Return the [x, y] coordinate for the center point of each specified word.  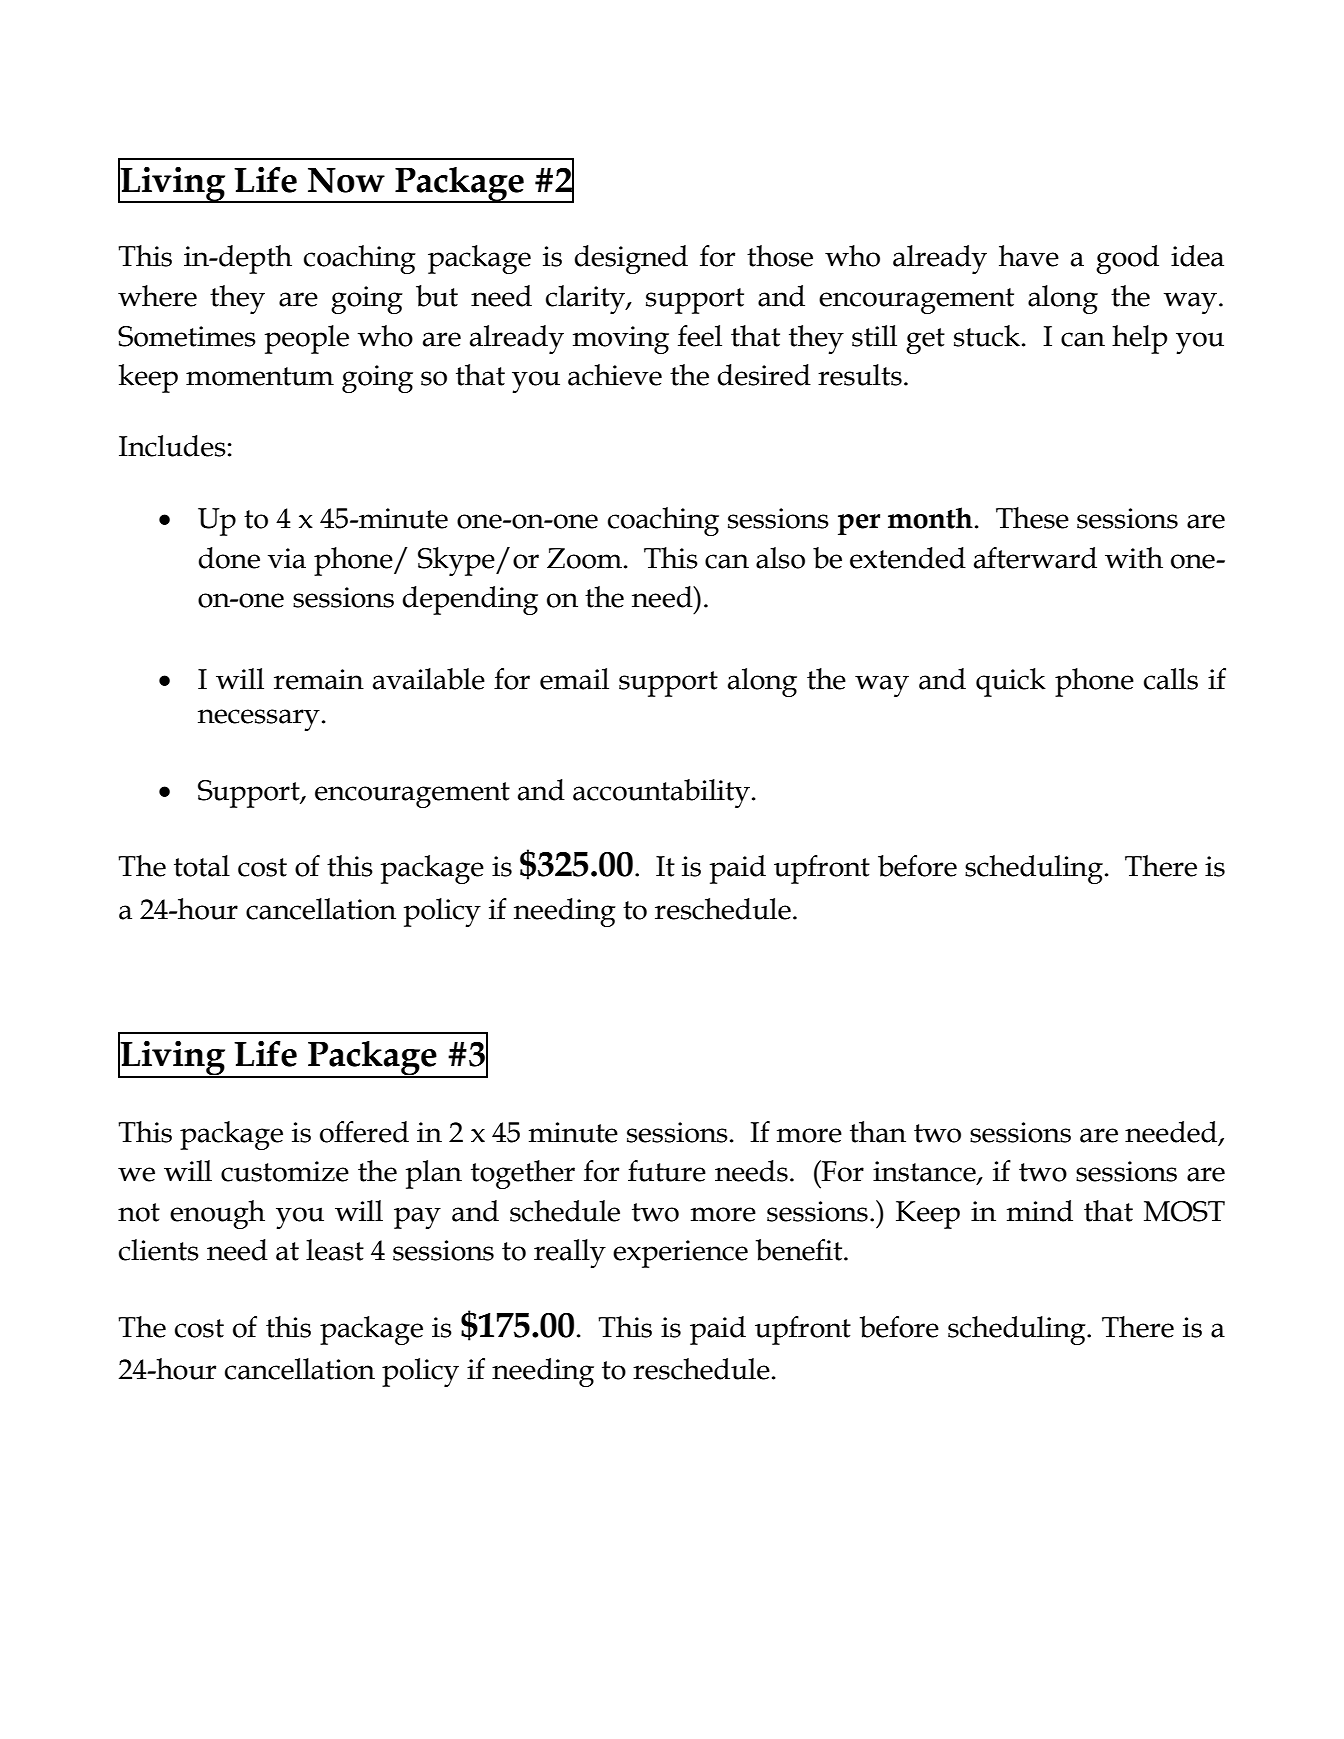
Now [346, 180]
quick [1011, 682]
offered [364, 1132]
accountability [661, 793]
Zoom [584, 558]
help [1139, 339]
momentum [260, 376]
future [667, 1171]
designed [631, 259]
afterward [1035, 558]
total [202, 866]
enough [217, 1214]
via [287, 558]
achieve [615, 375]
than [878, 1132]
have [1029, 256]
